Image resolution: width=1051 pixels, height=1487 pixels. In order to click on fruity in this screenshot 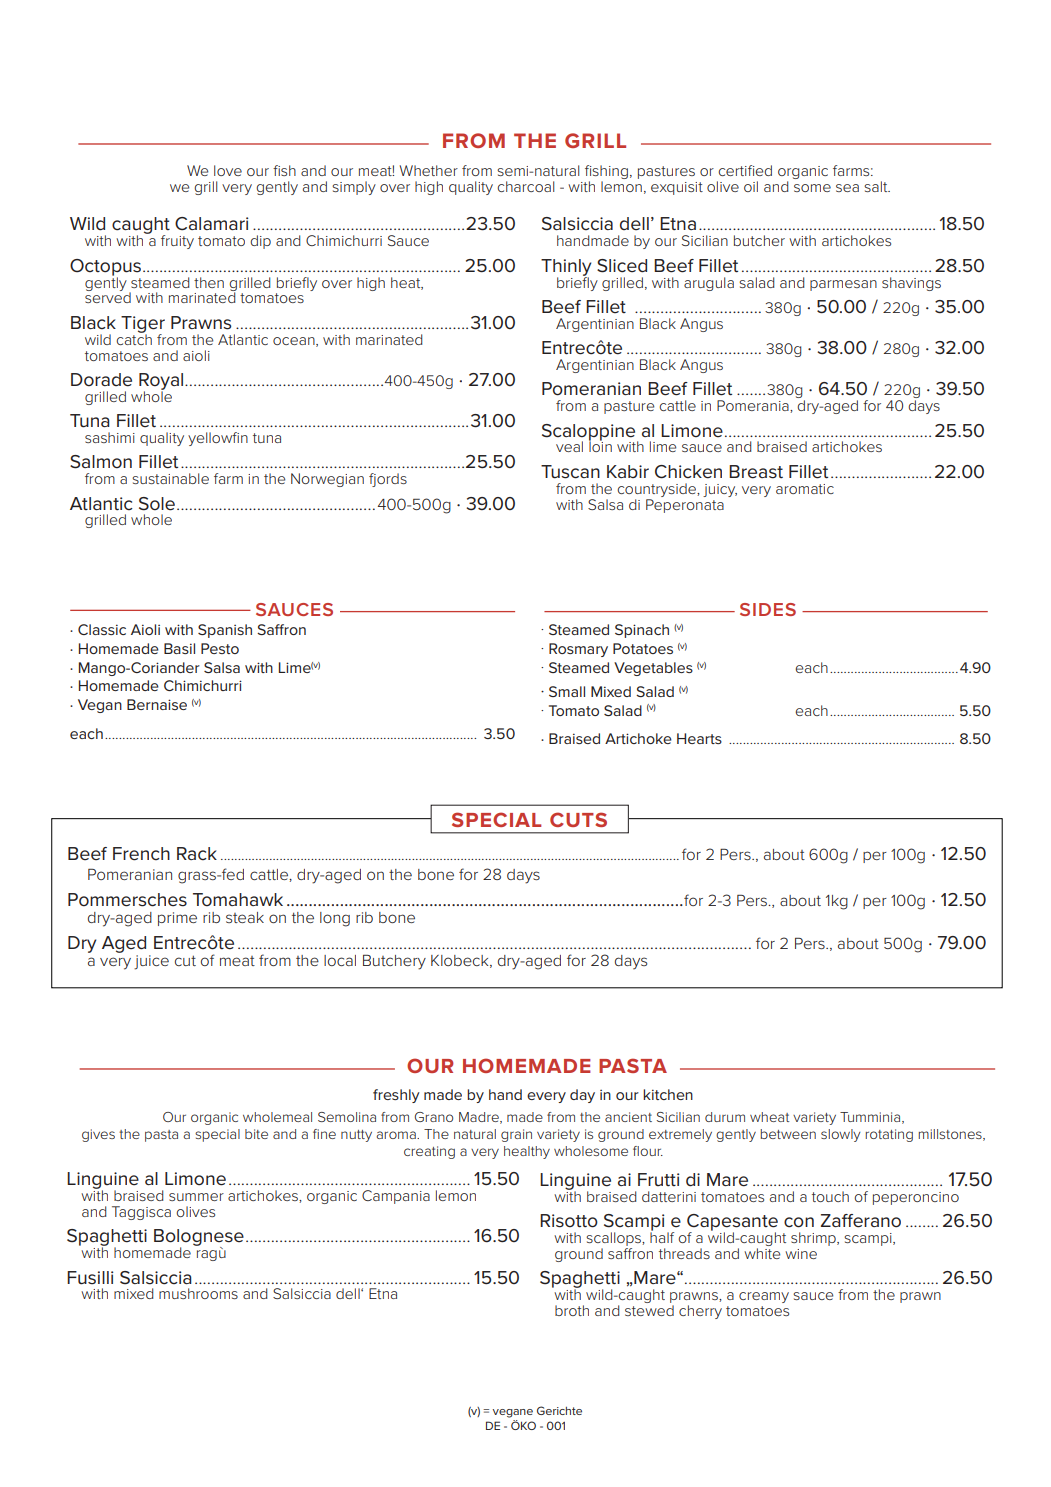, I will do `click(177, 242)`.
